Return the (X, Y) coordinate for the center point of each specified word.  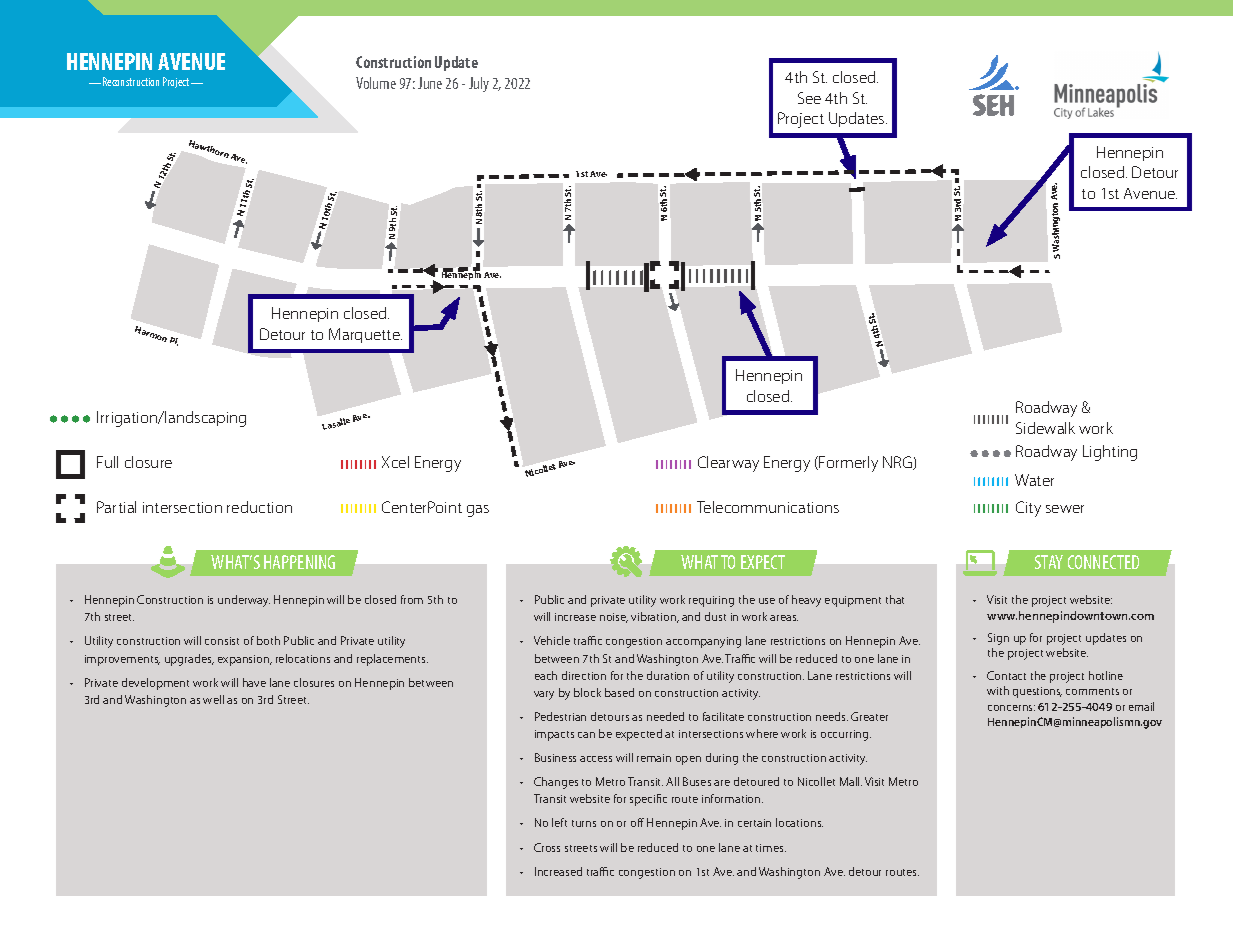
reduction (259, 507)
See (809, 98)
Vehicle (552, 640)
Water (1034, 480)
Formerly (848, 464)
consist (222, 641)
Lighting (1110, 453)
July (479, 84)
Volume (376, 83)
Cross (547, 847)
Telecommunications (768, 507)
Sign (998, 639)
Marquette (365, 335)
